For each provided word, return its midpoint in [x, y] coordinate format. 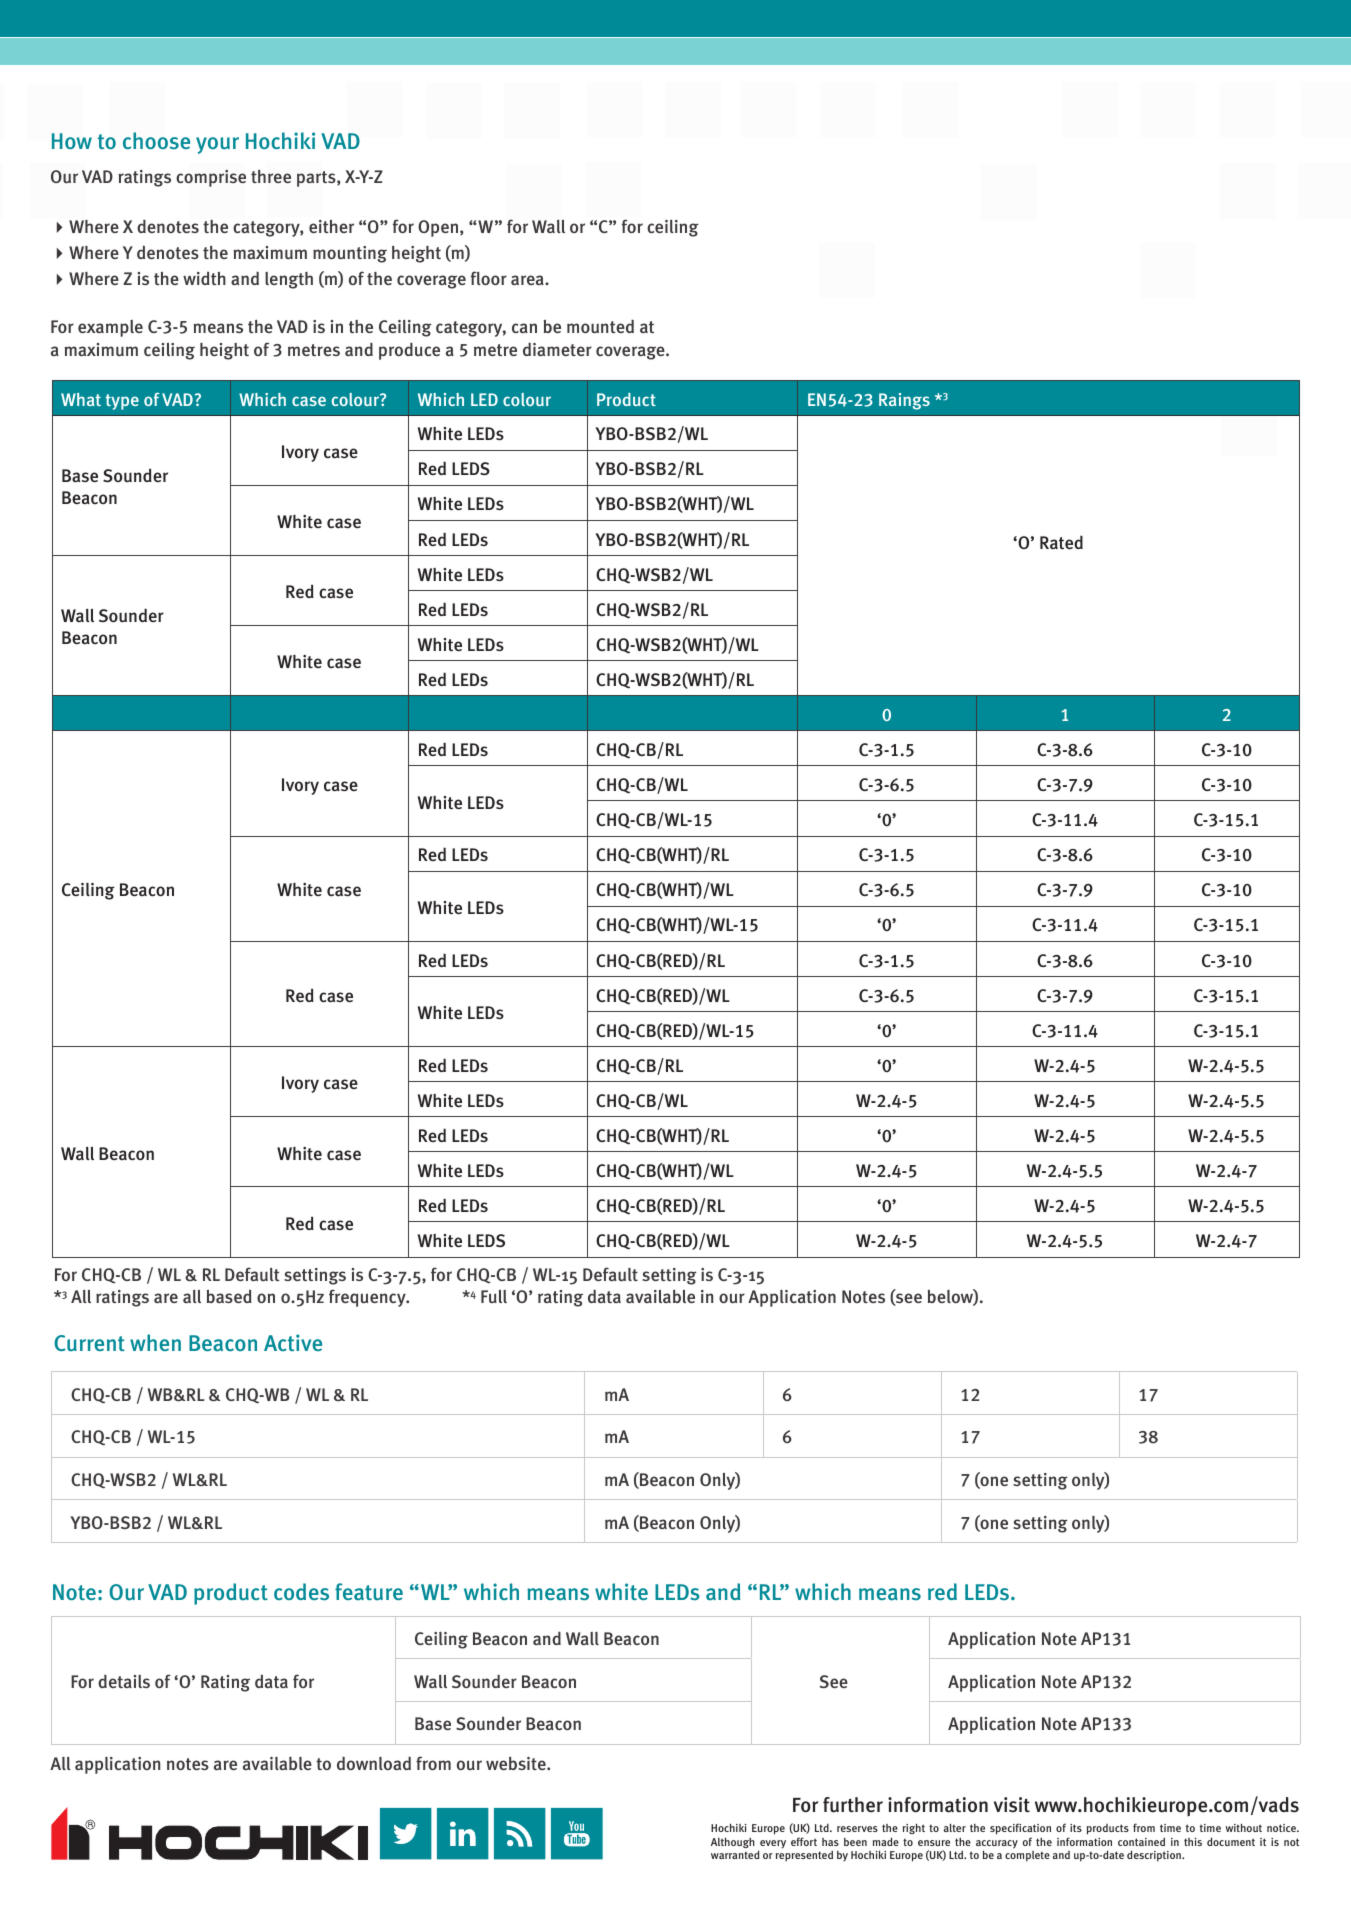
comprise [211, 178]
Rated [1061, 542]
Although [733, 1842]
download [374, 1763]
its [1076, 1828]
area [528, 280]
